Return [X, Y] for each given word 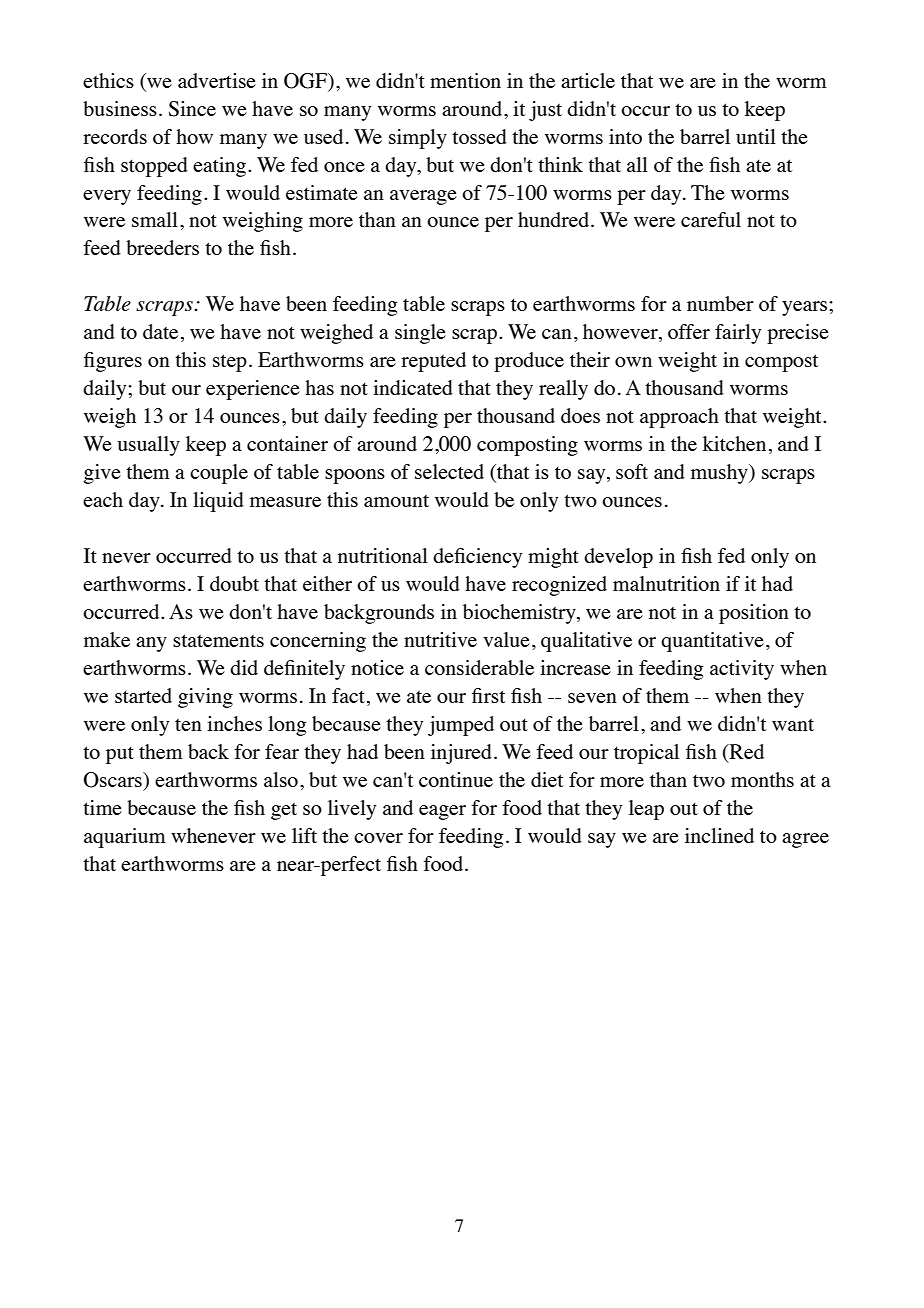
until [756, 136]
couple [219, 474]
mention [465, 80]
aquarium [125, 838]
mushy [720, 474]
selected [449, 471]
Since [192, 109]
